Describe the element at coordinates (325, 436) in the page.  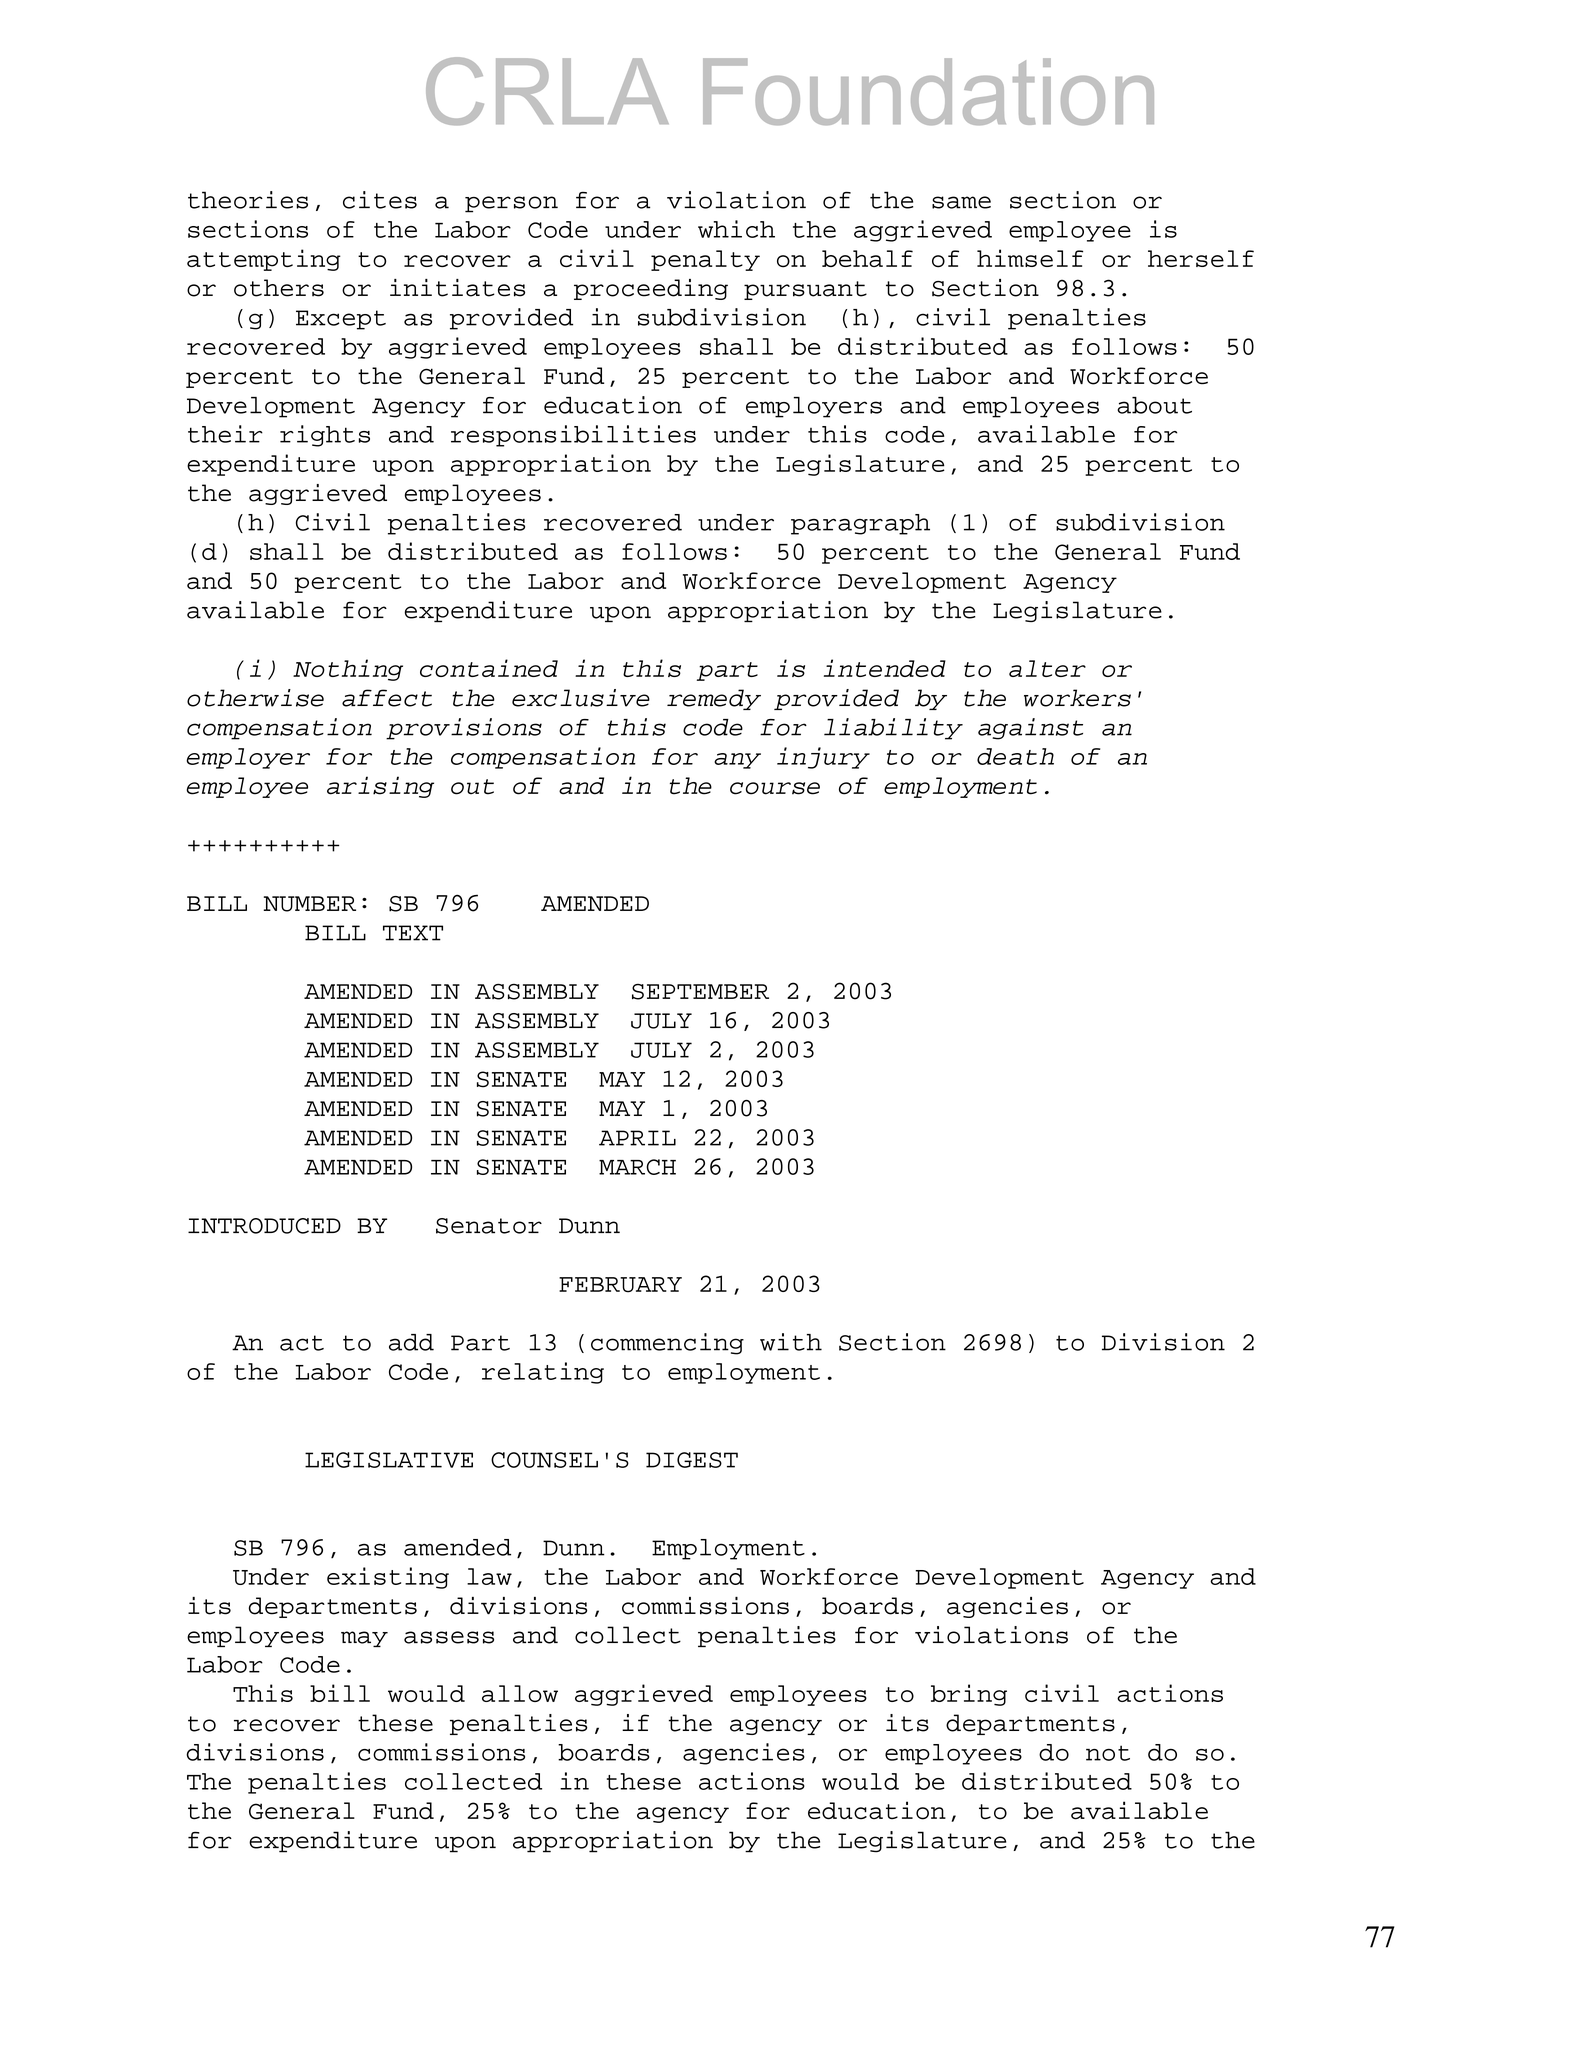
I see `rights` at that location.
